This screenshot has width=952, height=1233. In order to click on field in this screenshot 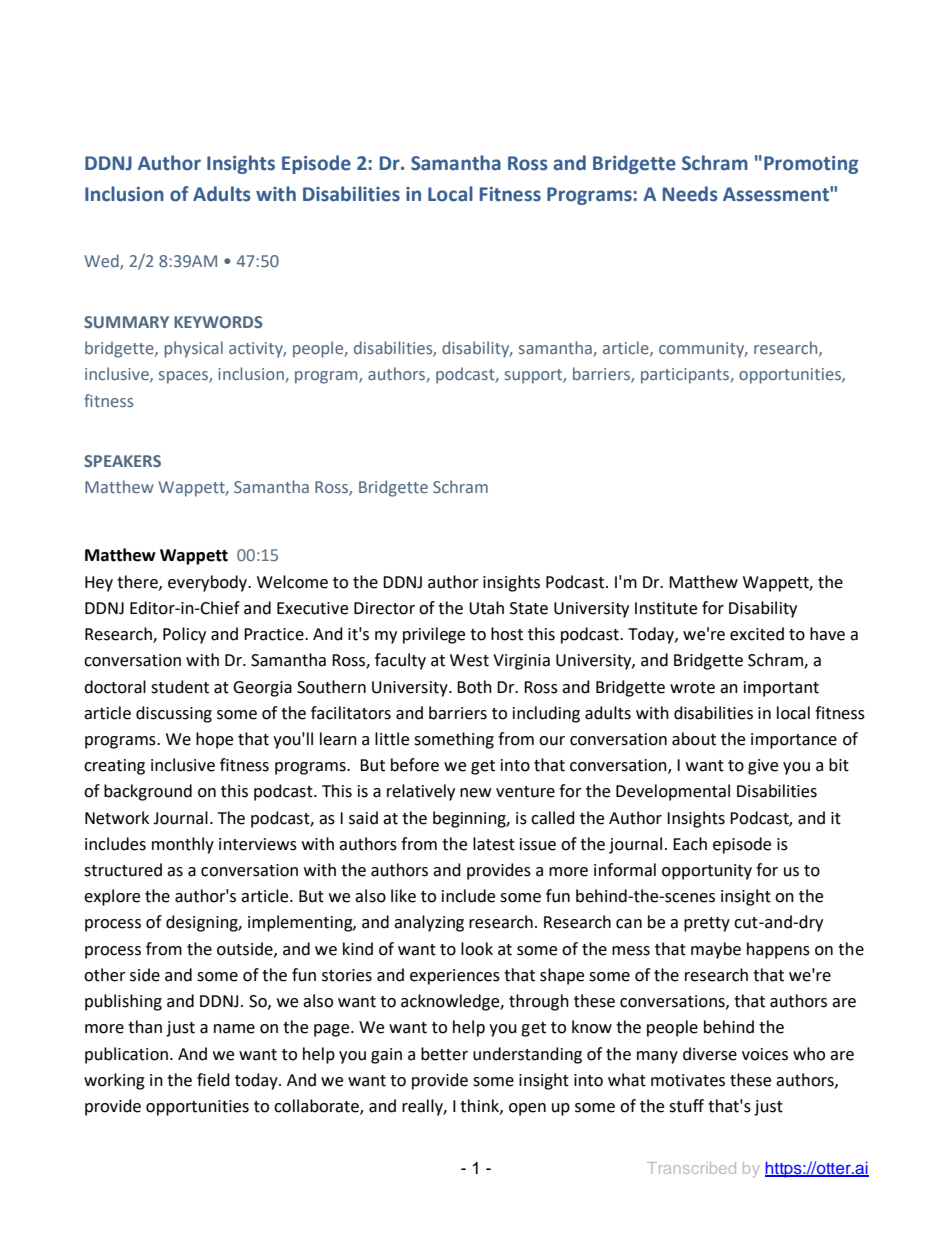, I will do `click(213, 1080)`.
